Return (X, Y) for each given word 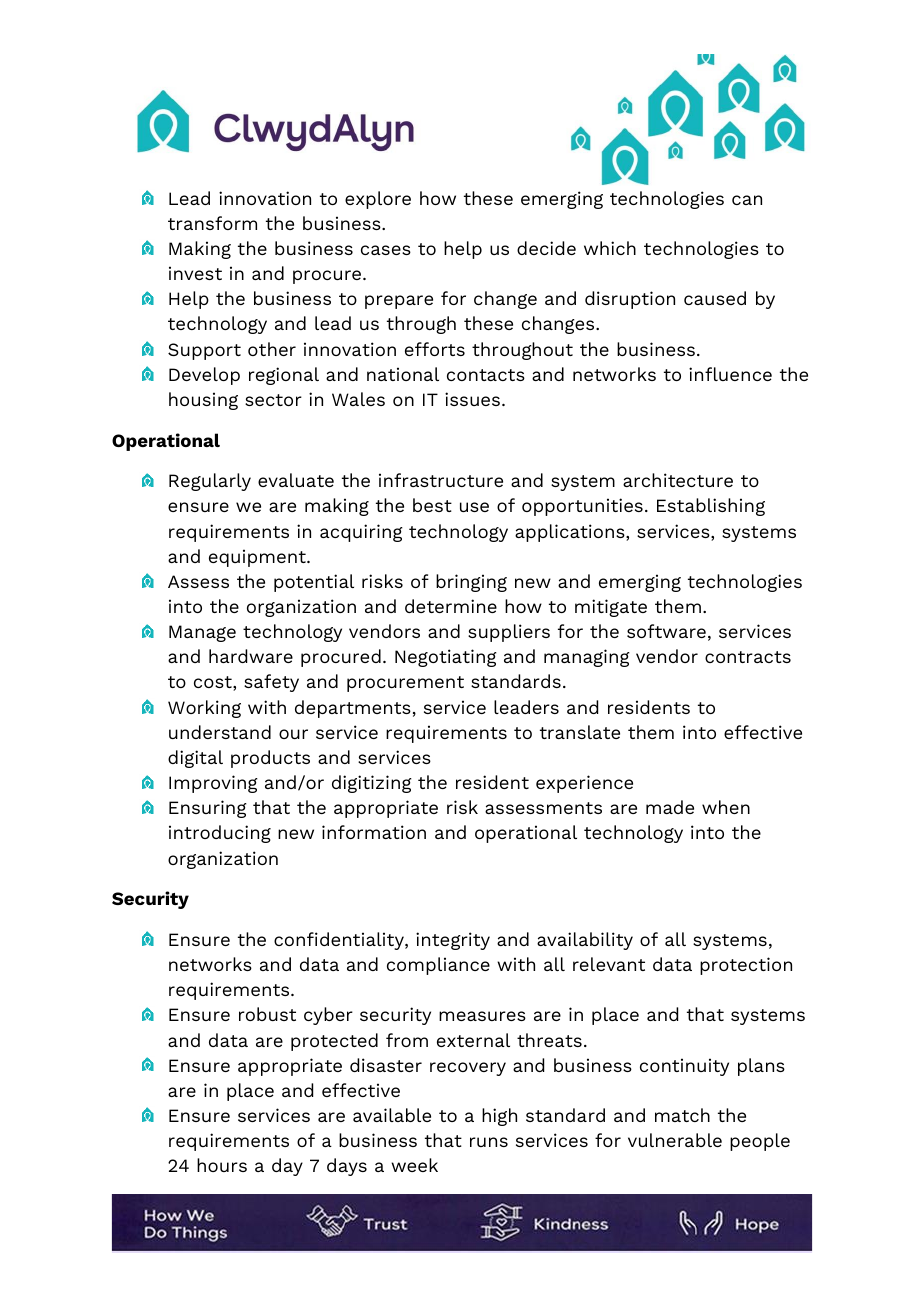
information (374, 832)
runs (489, 1142)
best (432, 505)
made (670, 807)
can (747, 200)
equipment (258, 558)
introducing (220, 834)
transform (212, 223)
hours (222, 1165)
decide (546, 248)
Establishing (711, 507)
